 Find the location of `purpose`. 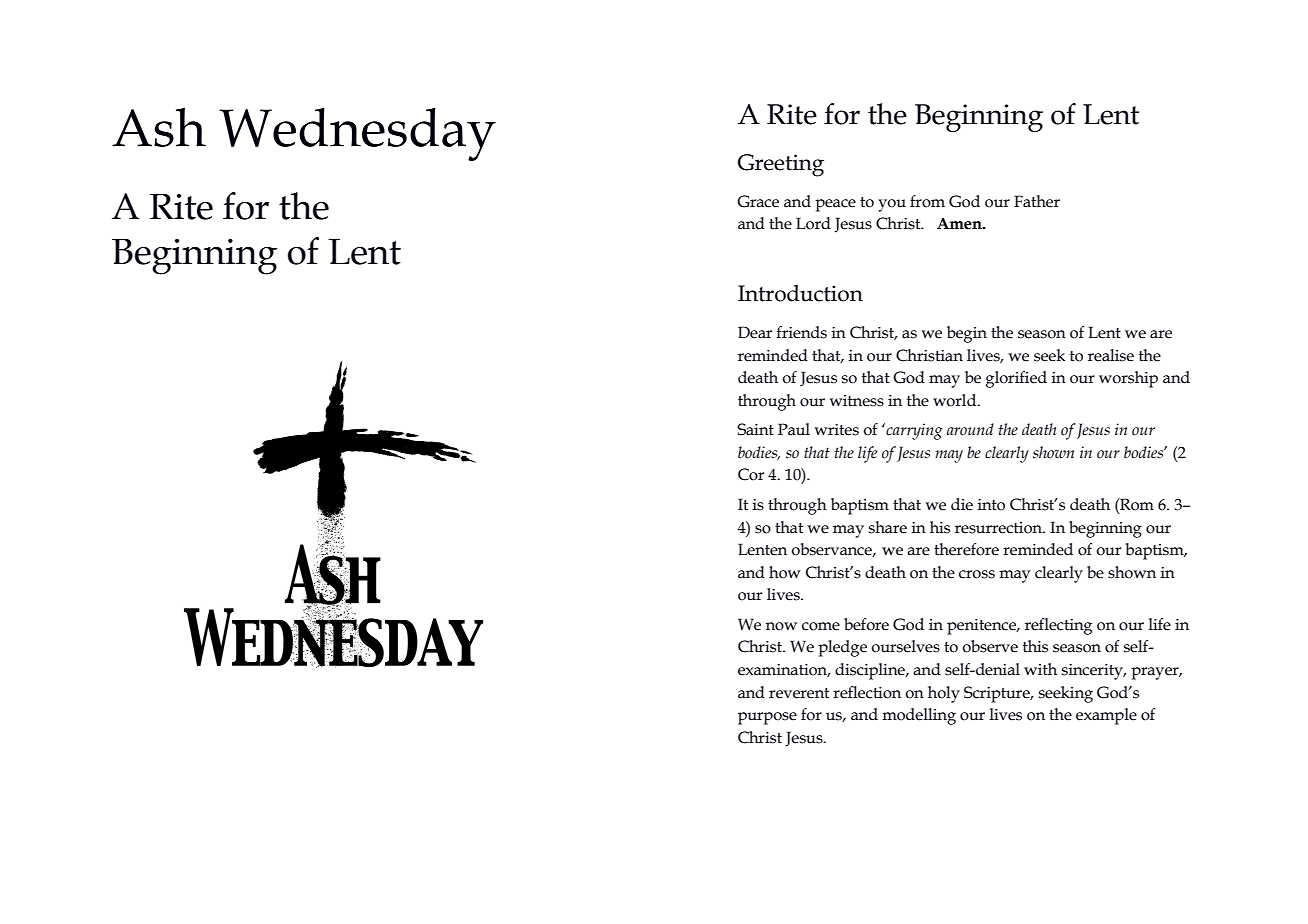

purpose is located at coordinates (767, 718).
